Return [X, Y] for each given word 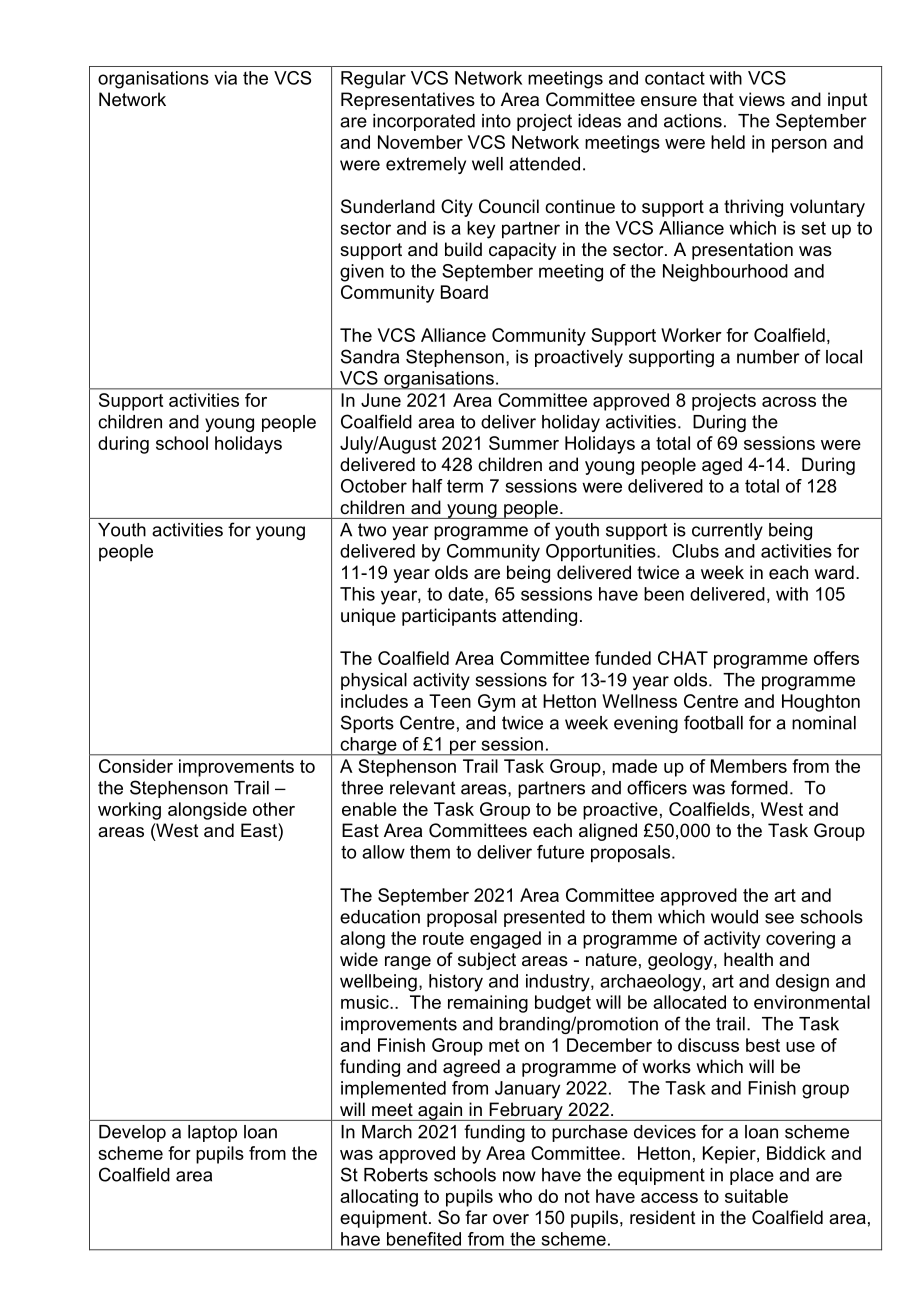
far [476, 1217]
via [225, 78]
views [762, 99]
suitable [756, 1196]
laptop [212, 1133]
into [496, 121]
